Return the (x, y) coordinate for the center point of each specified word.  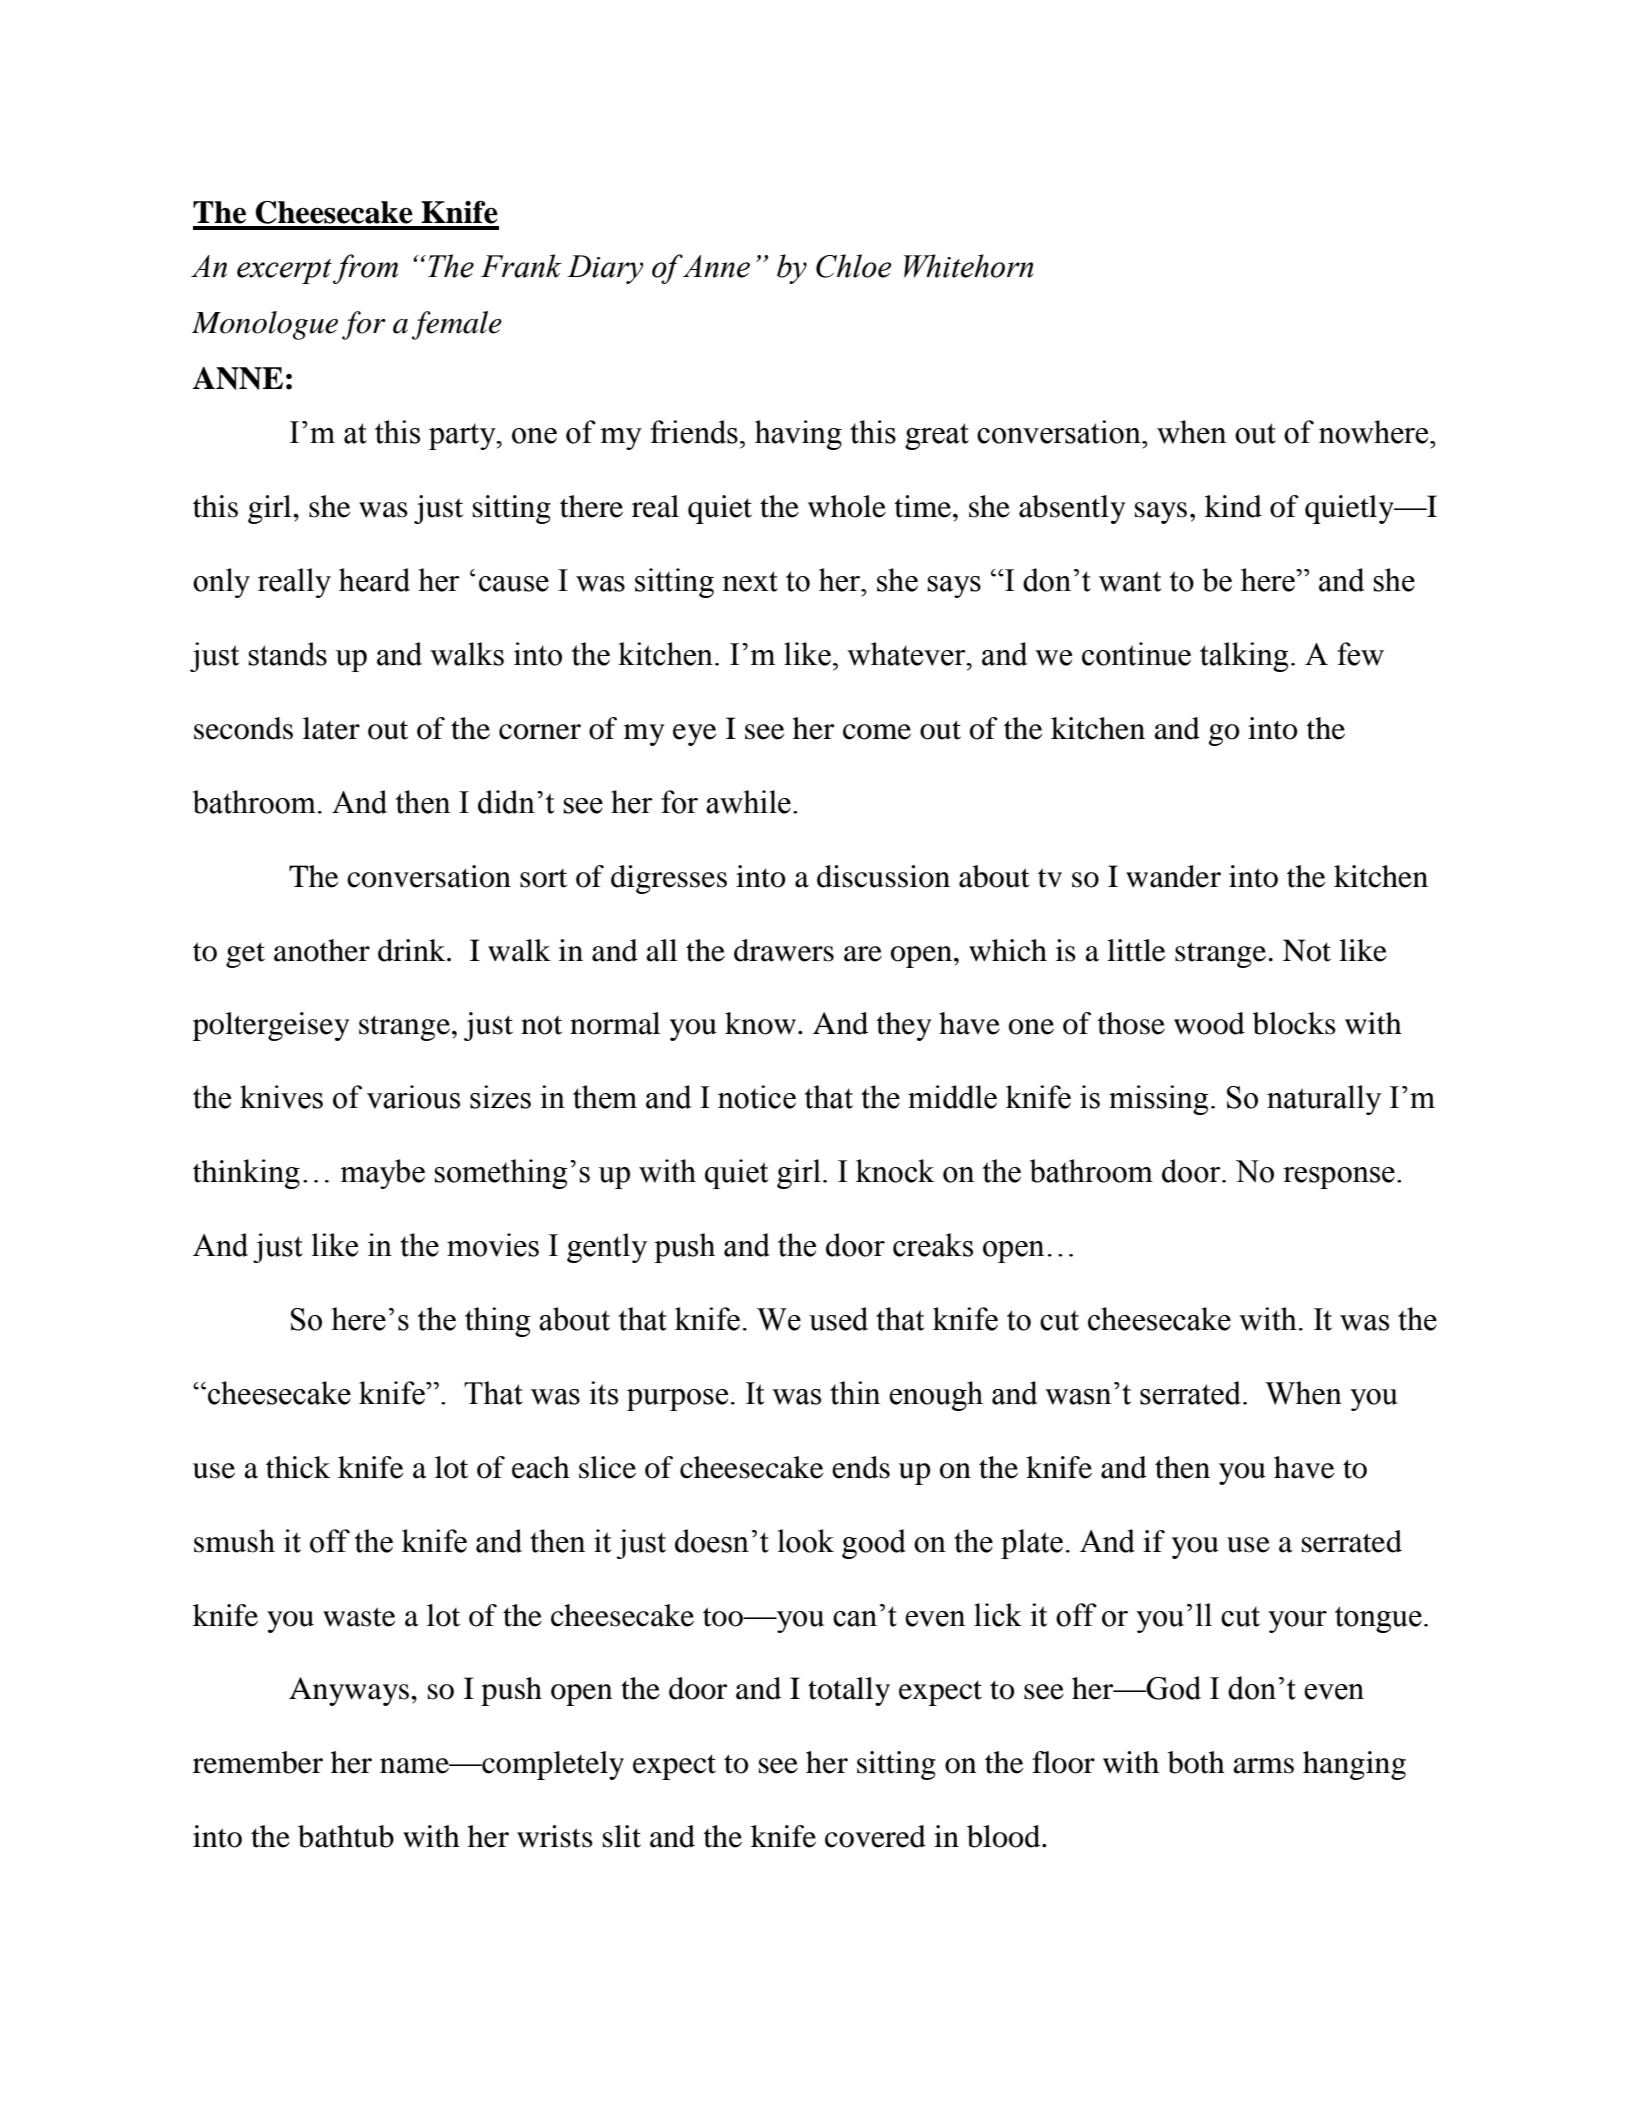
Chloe (854, 266)
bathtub (346, 1836)
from (365, 269)
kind (1233, 506)
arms (1263, 1766)
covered (875, 1836)
